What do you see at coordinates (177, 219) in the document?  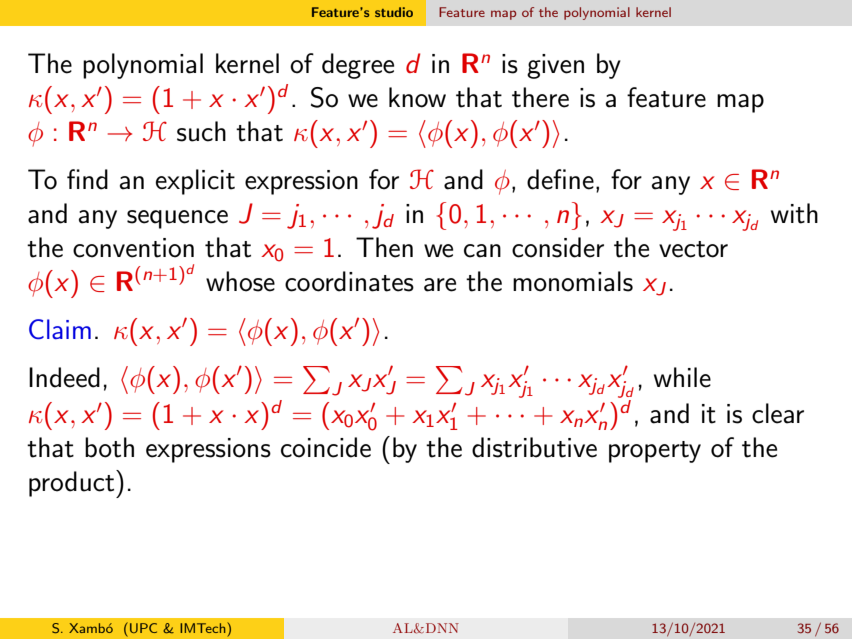 I see `sequence` at bounding box center [177, 219].
